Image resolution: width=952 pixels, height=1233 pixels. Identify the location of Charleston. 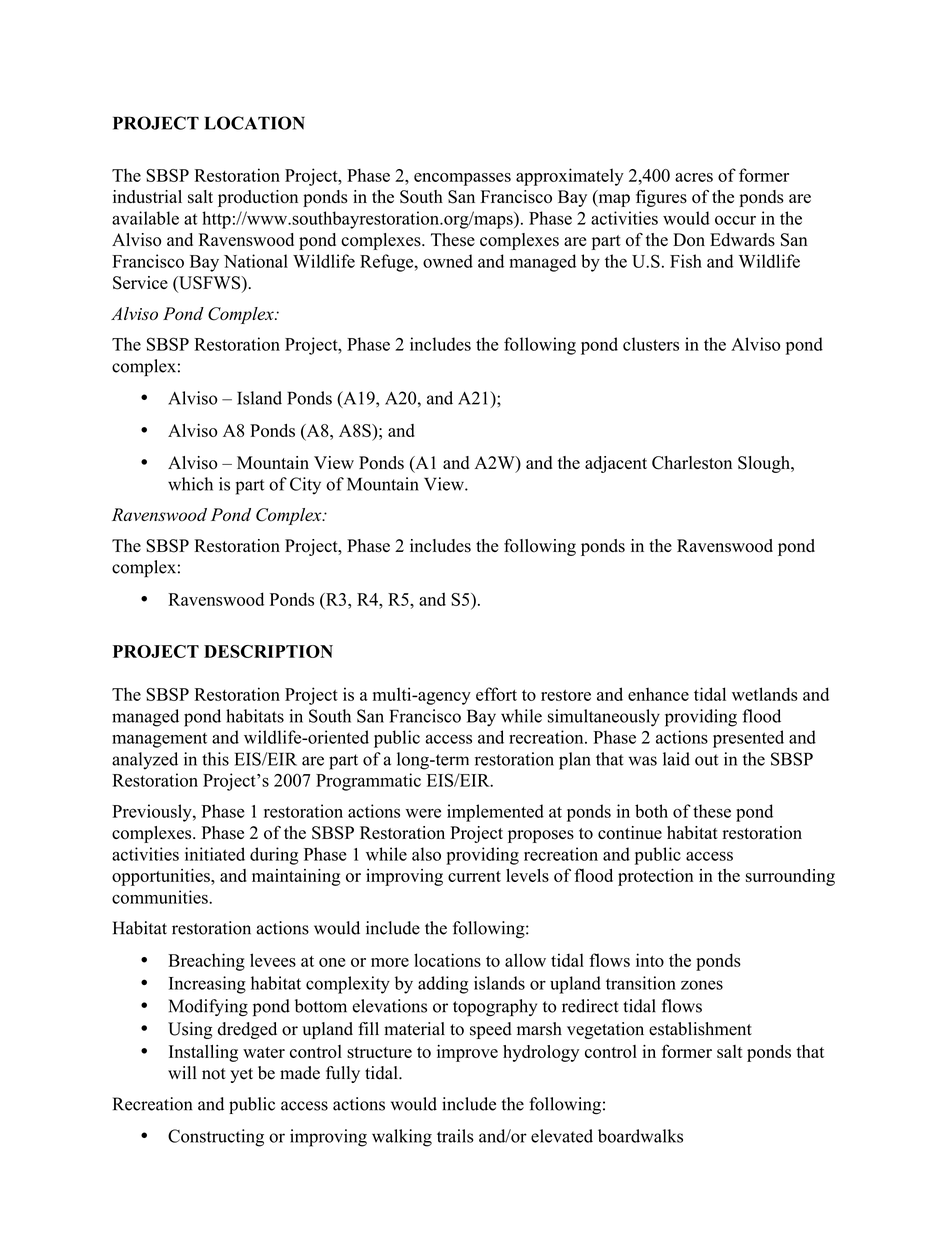
(692, 463).
